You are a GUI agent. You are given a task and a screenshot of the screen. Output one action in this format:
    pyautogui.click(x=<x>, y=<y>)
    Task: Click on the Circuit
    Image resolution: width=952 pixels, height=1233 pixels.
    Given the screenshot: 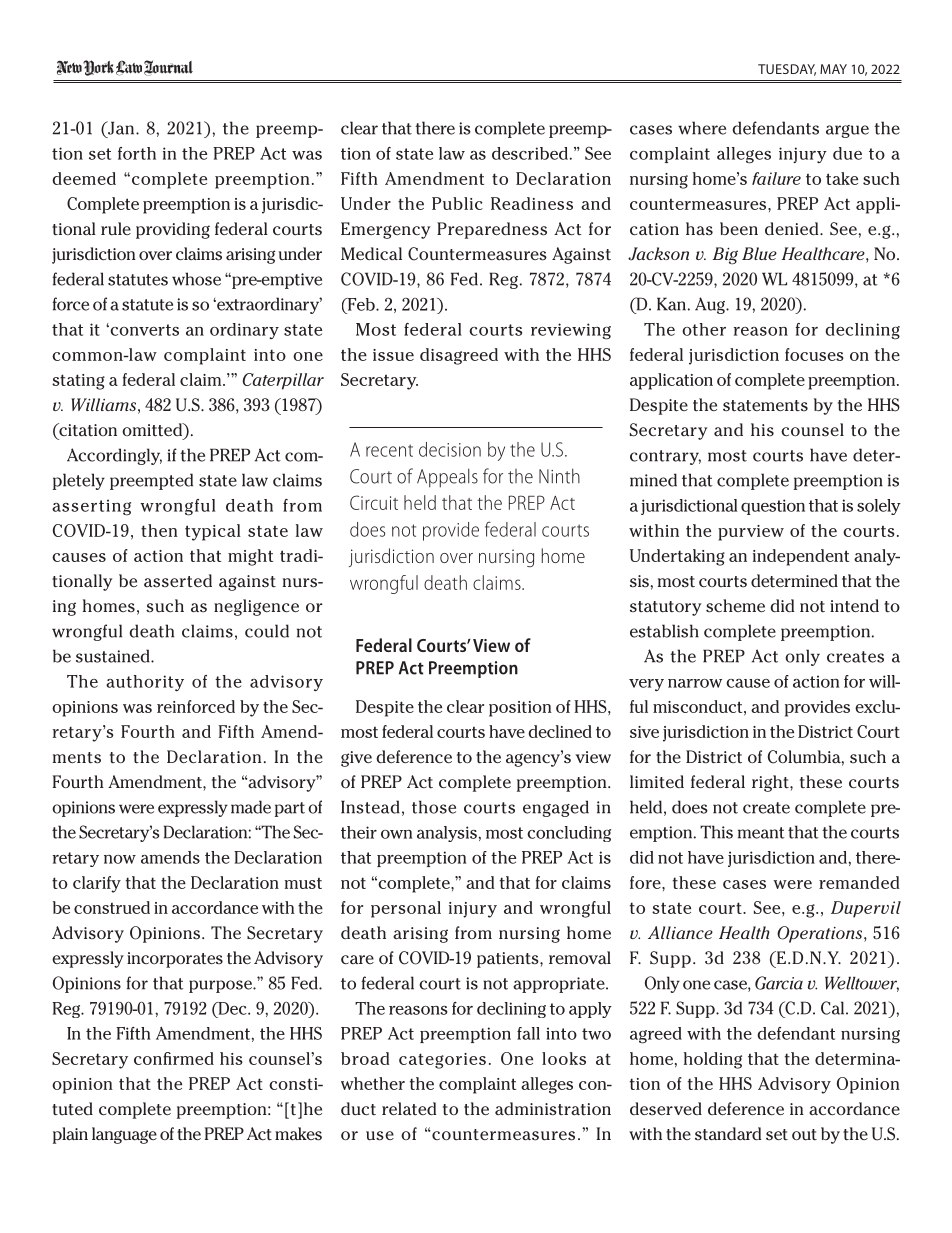 What is the action you would take?
    pyautogui.click(x=374, y=502)
